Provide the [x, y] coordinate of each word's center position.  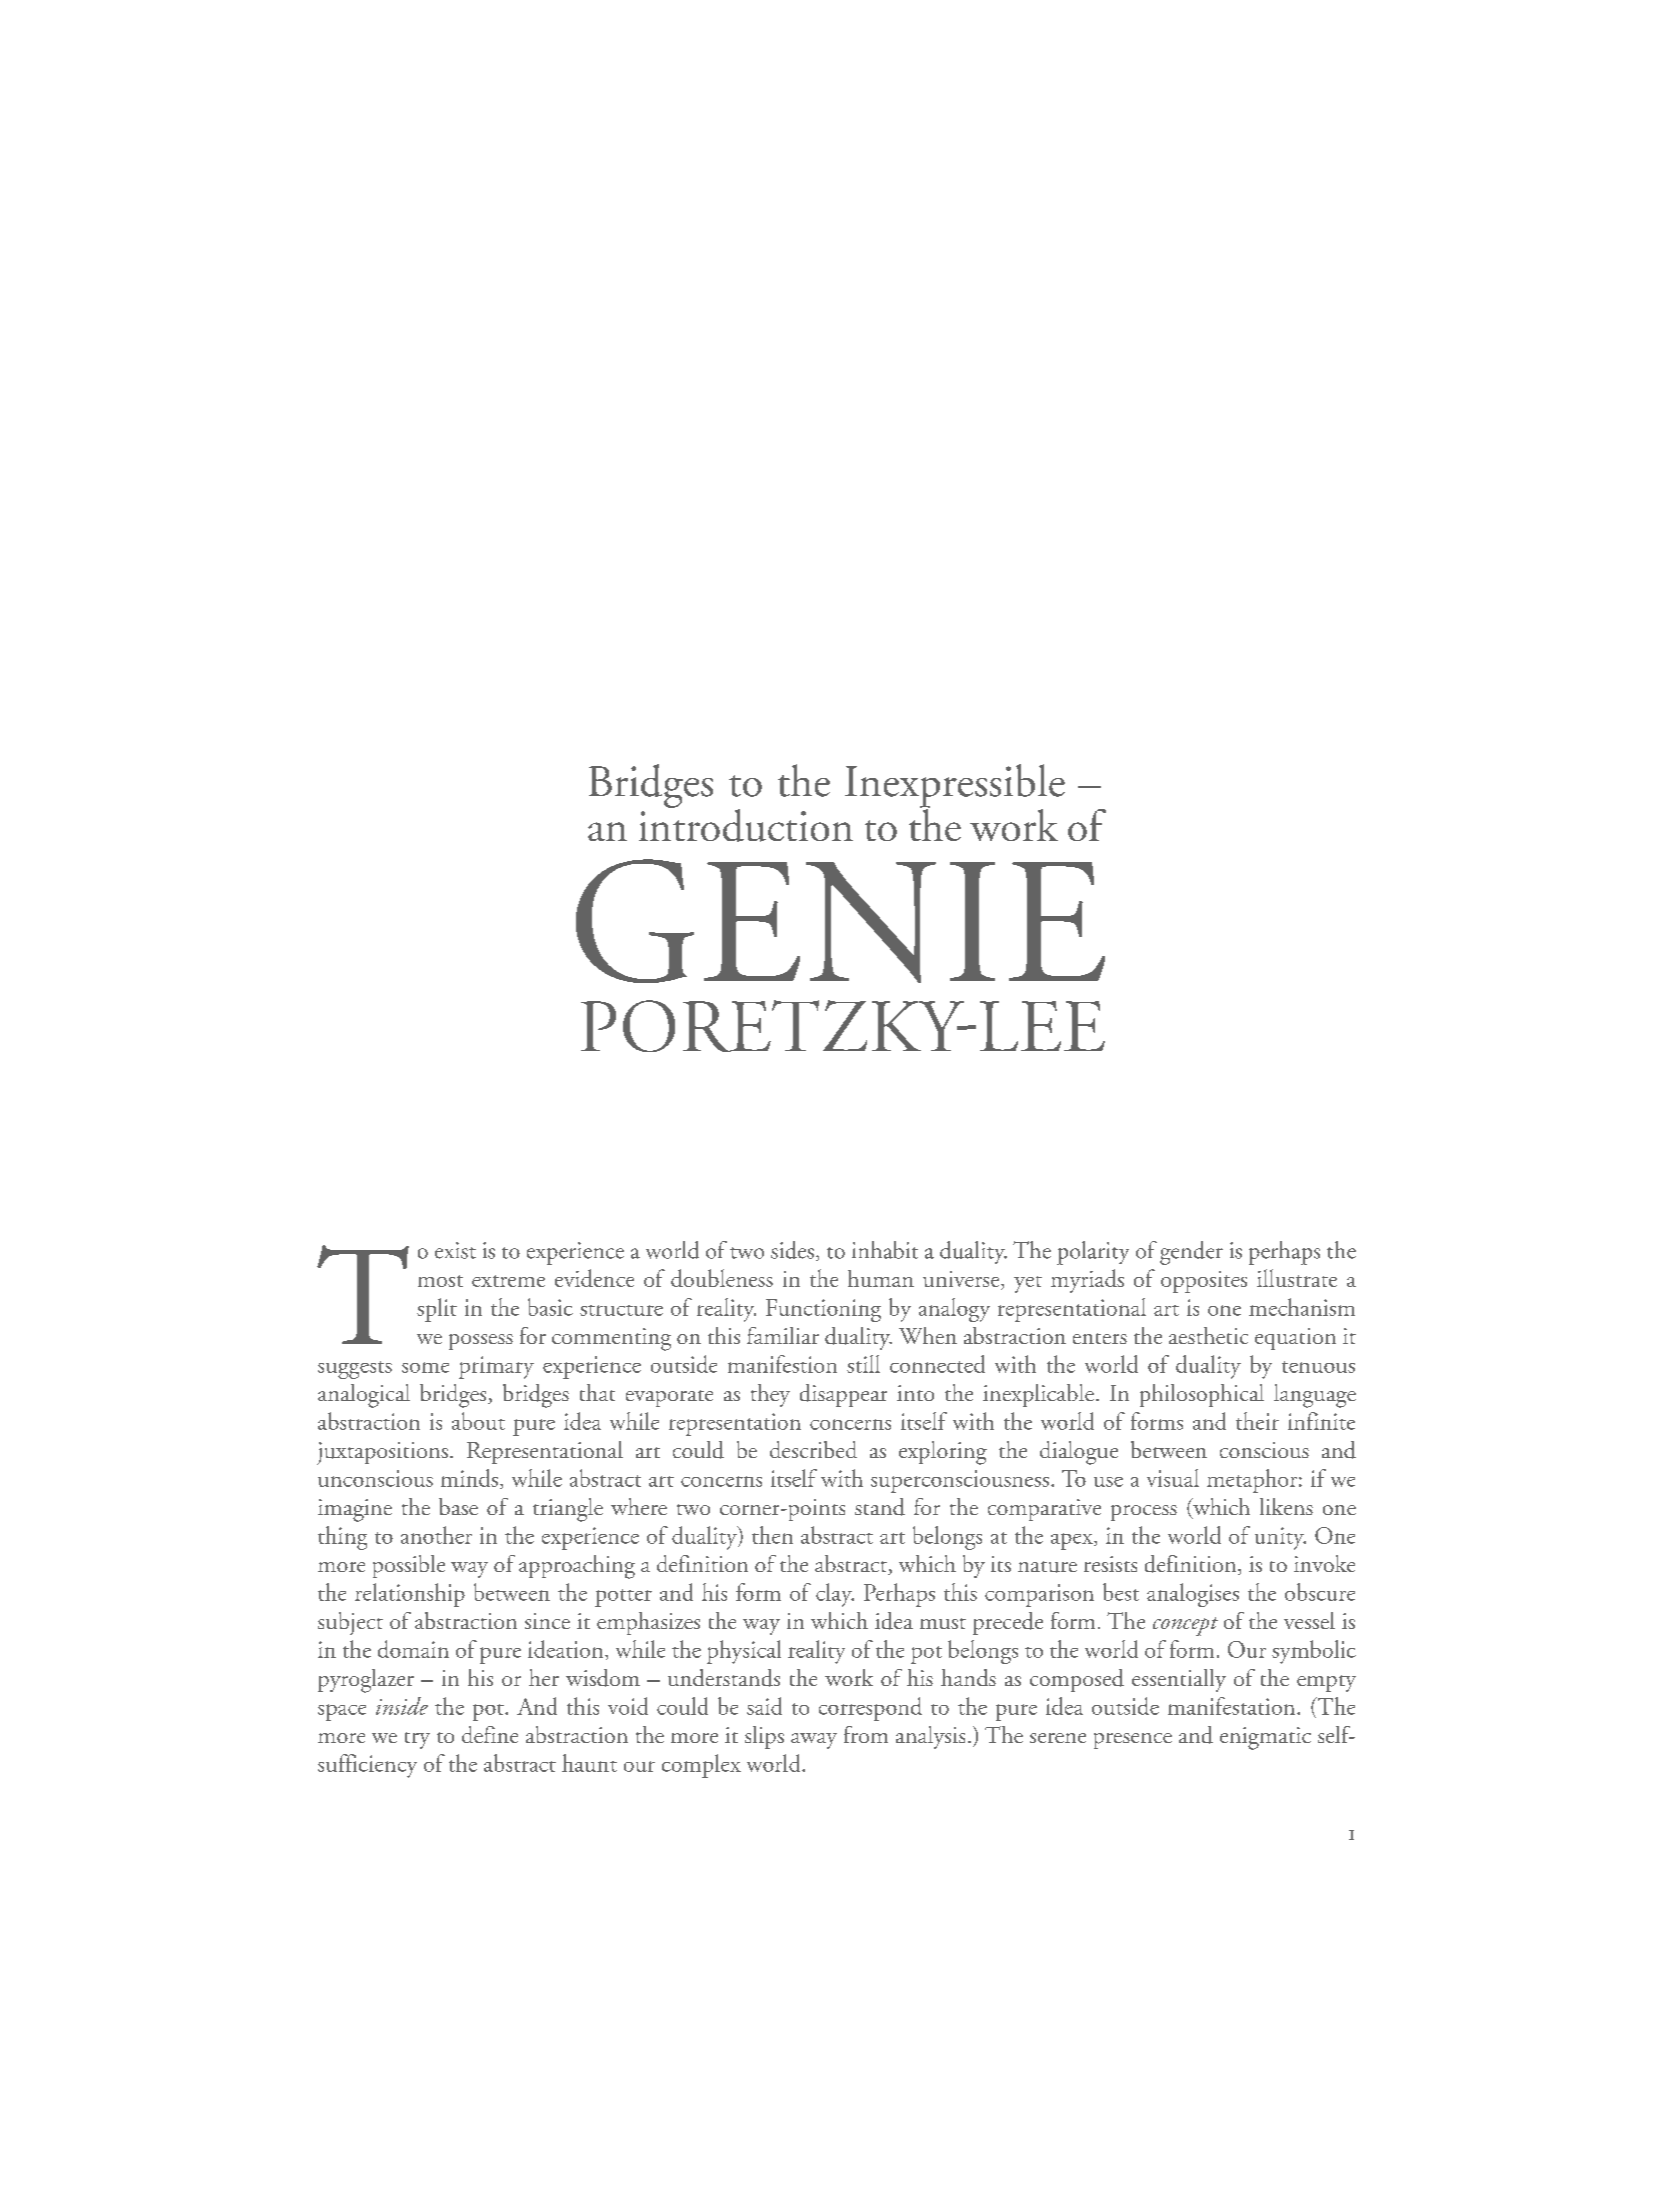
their [1257, 1421]
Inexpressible [955, 787]
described [813, 1449]
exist [455, 1250]
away [814, 1741]
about [478, 1421]
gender [1191, 1253]
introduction [746, 824]
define [490, 1734]
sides [792, 1250]
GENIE [840, 921]
